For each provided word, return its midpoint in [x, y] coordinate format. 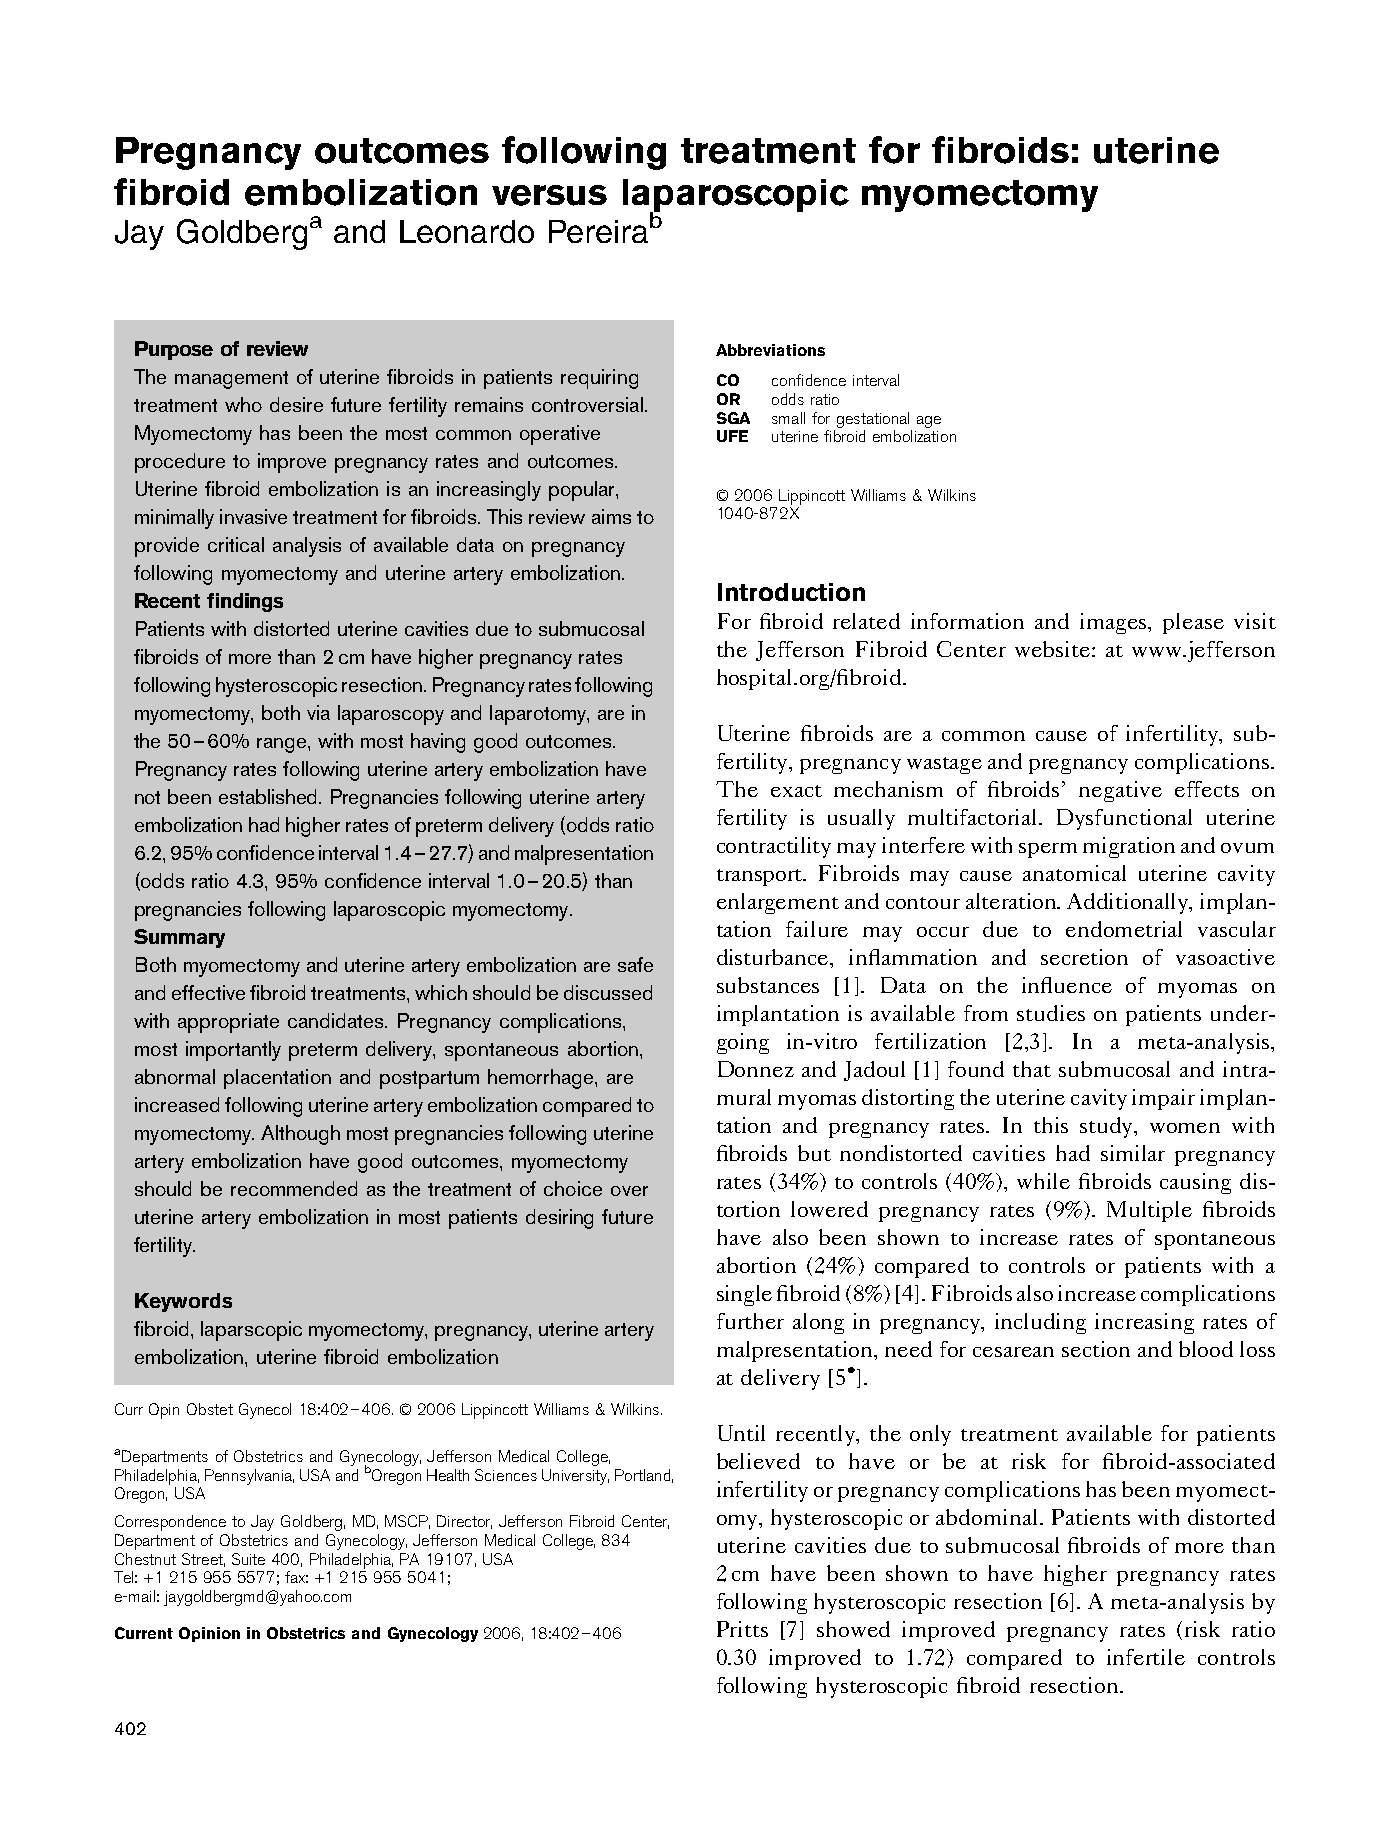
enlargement [778, 903]
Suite [248, 1559]
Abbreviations [770, 350]
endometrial [1124, 929]
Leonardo [467, 231]
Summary [179, 938]
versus [549, 195]
